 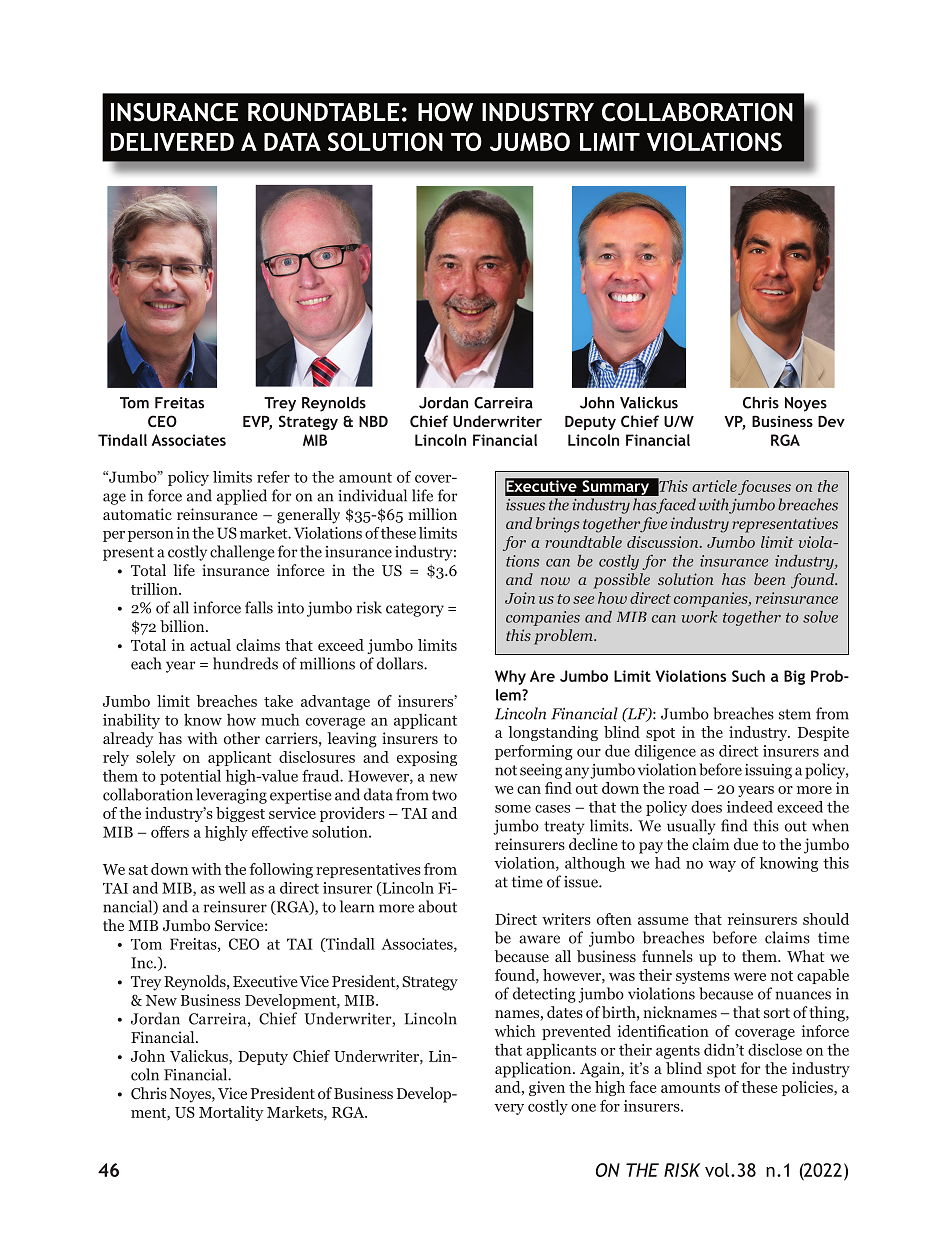 What do you see at coordinates (769, 579) in the image?
I see `been` at bounding box center [769, 579].
